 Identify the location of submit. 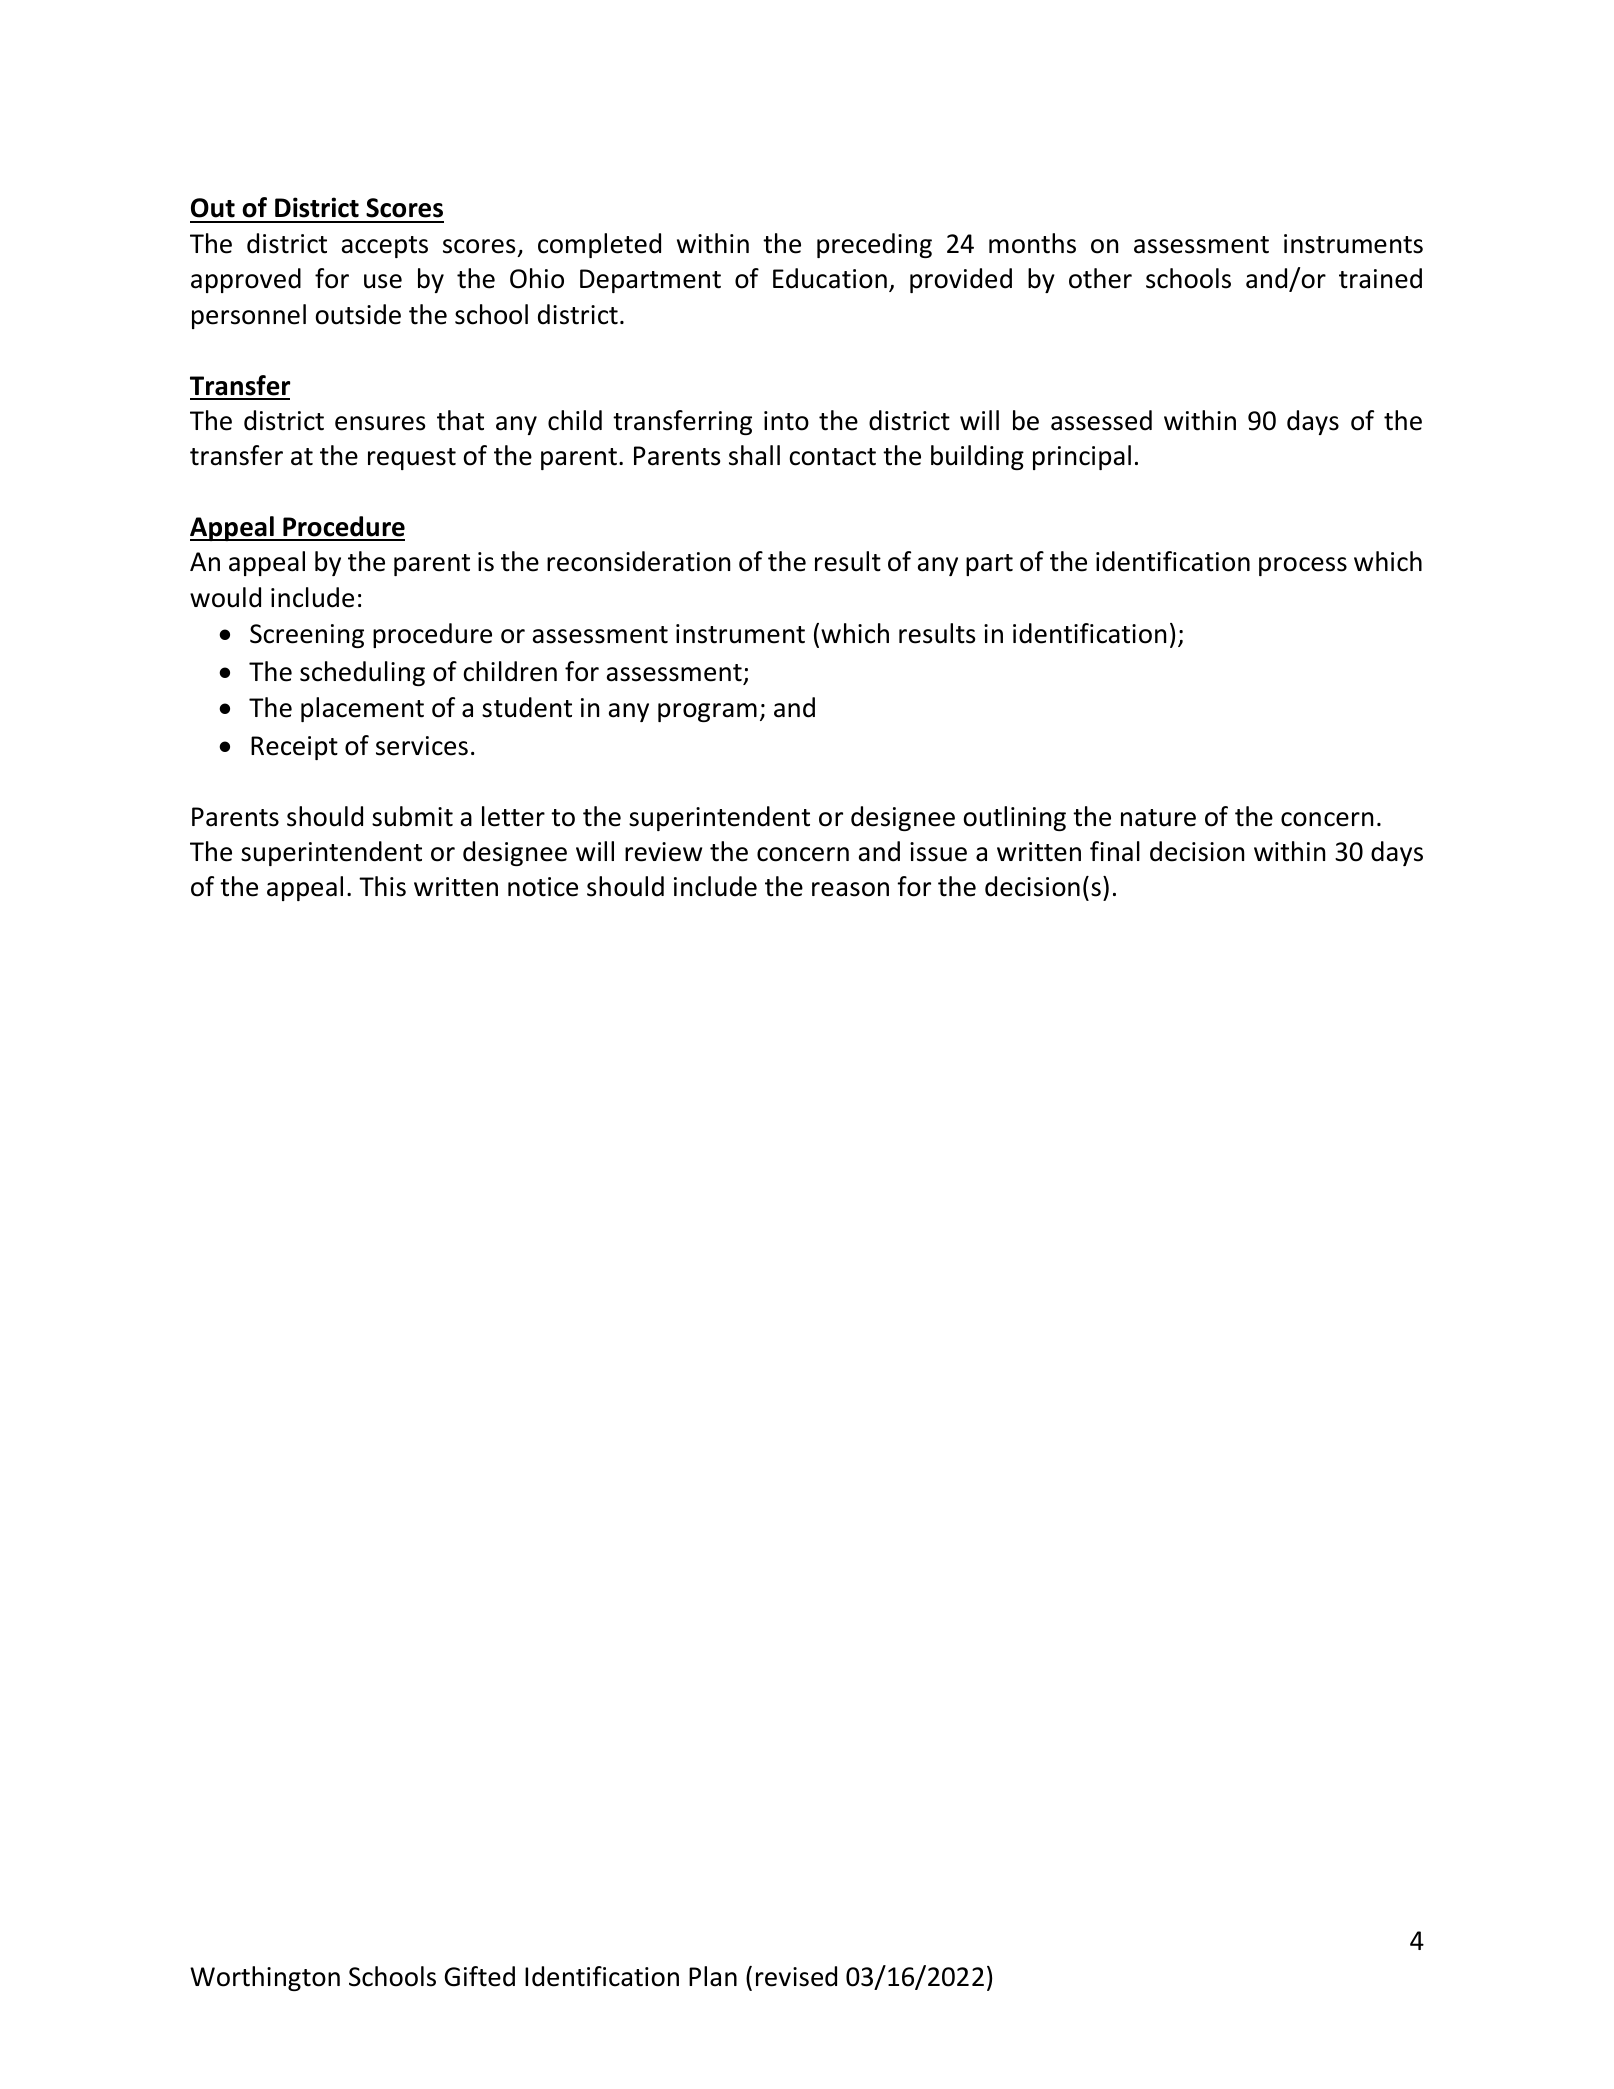
(412, 816).
